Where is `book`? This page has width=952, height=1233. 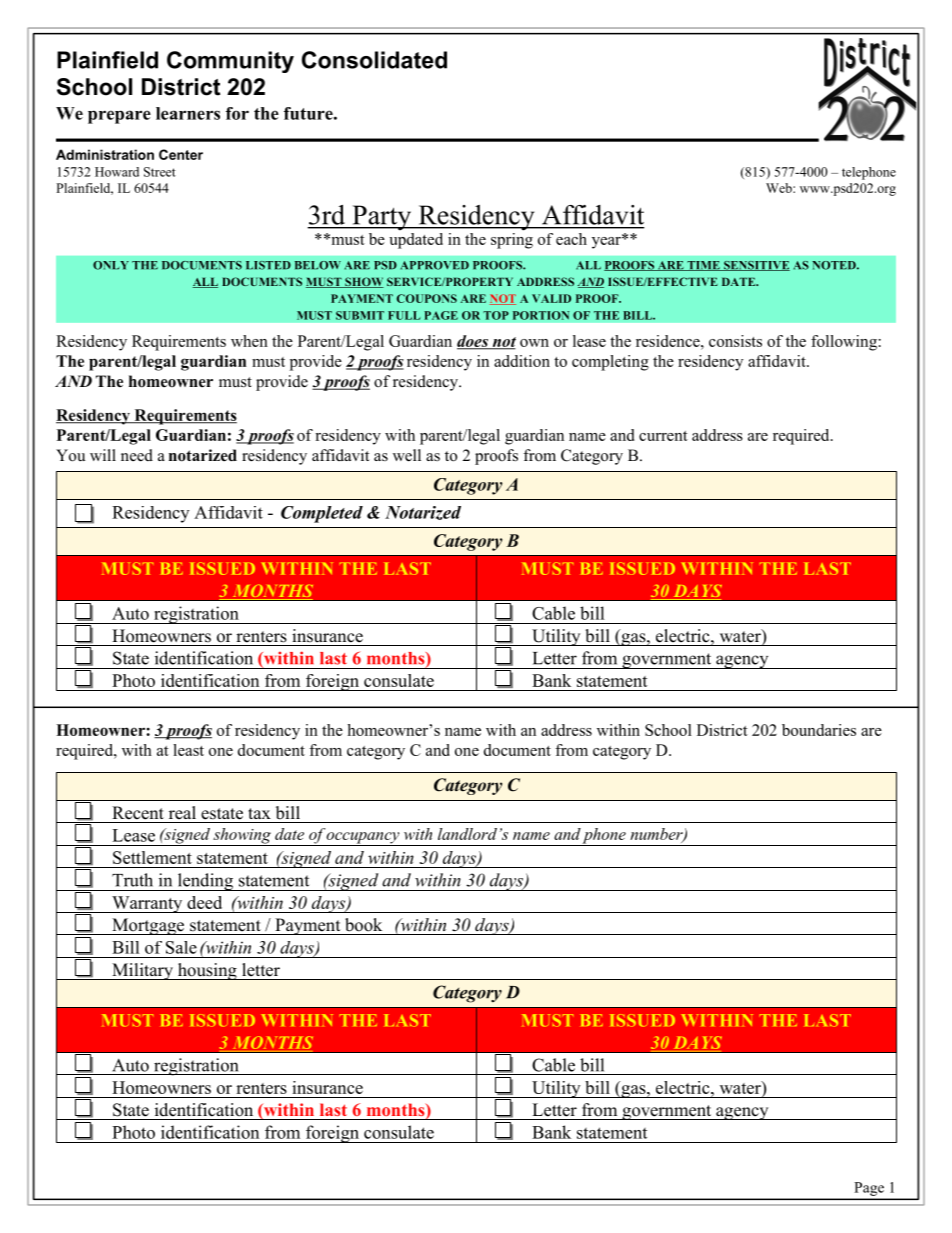
book is located at coordinates (363, 925).
